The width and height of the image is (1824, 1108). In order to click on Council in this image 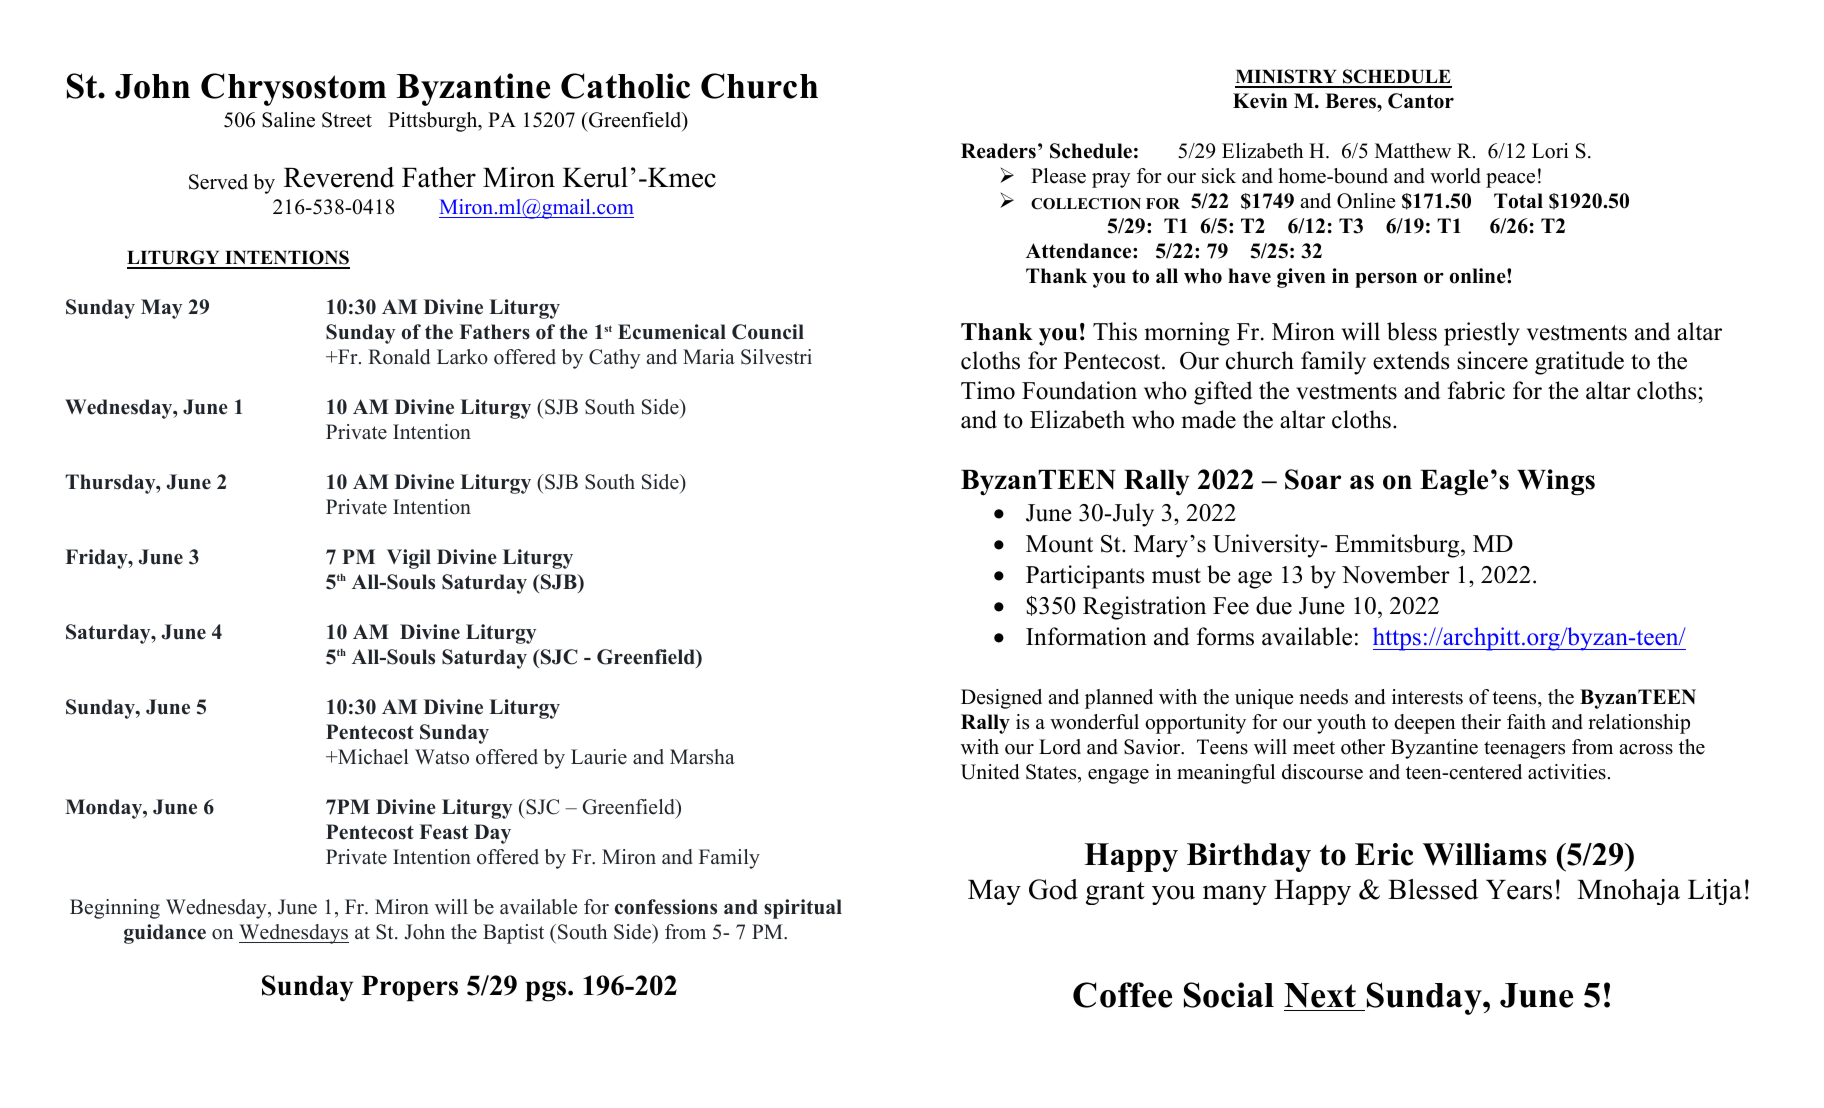, I will do `click(768, 332)`.
